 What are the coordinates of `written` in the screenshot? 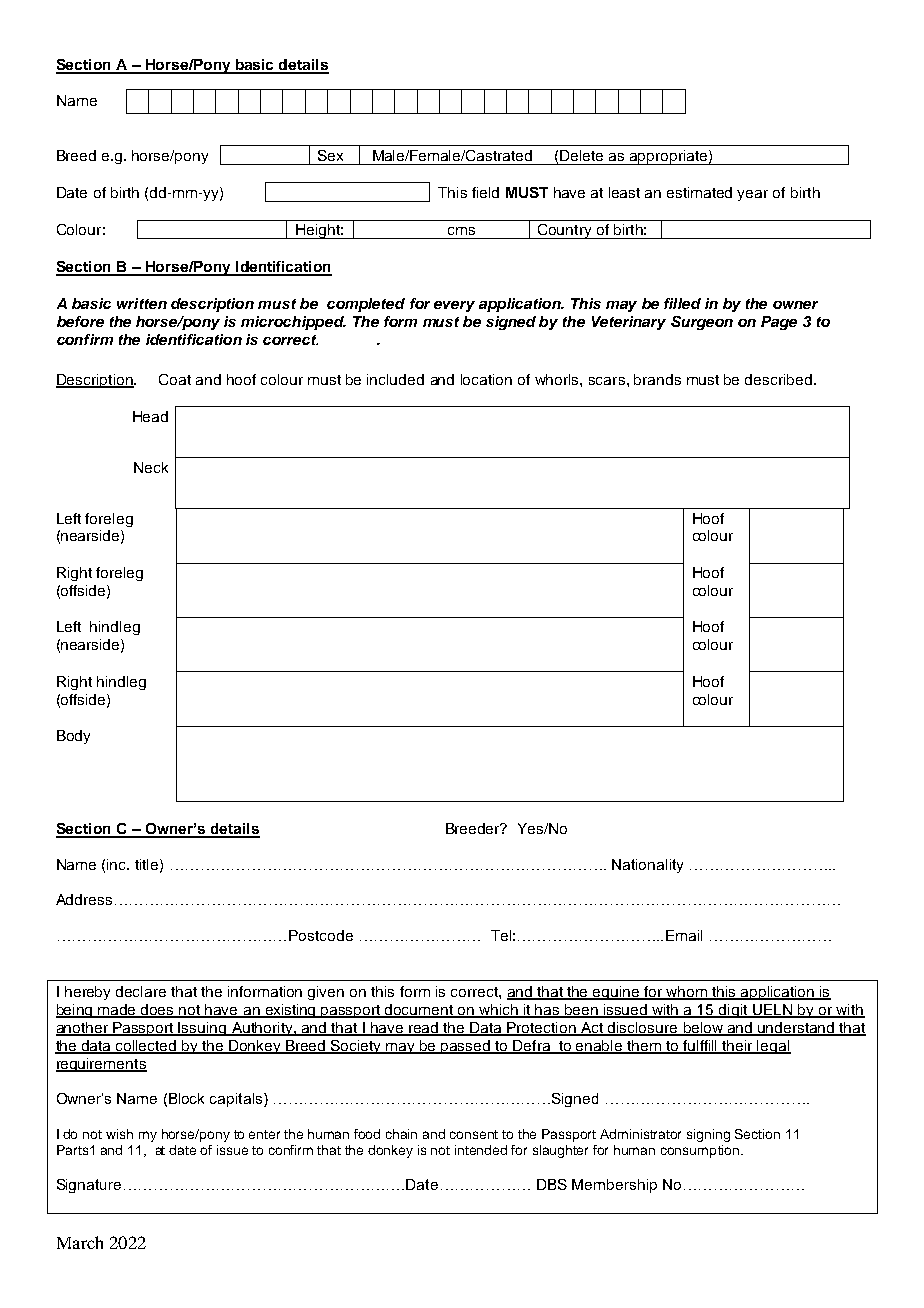 It's located at (142, 303).
